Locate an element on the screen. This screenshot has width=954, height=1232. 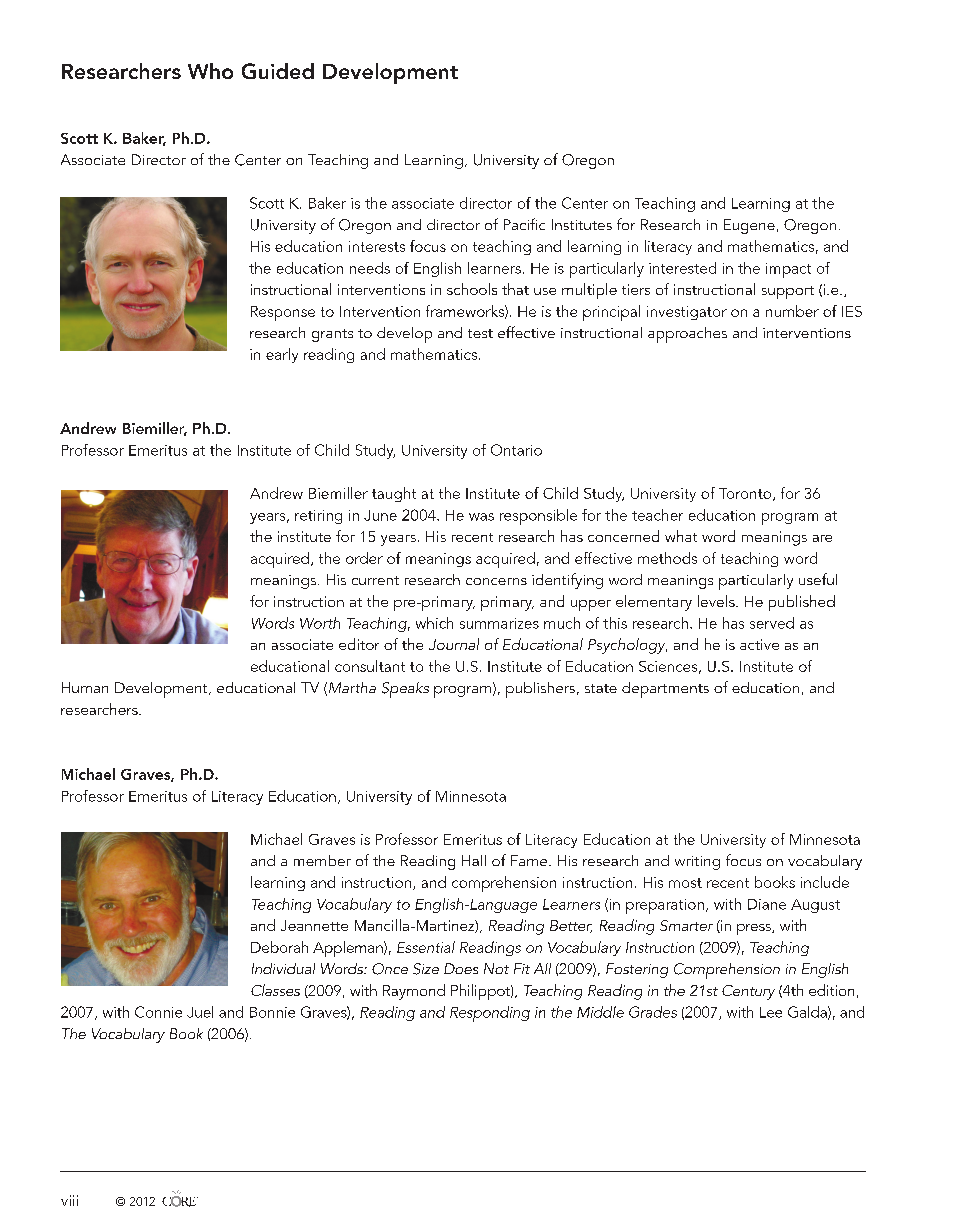
Pacific is located at coordinates (524, 224).
